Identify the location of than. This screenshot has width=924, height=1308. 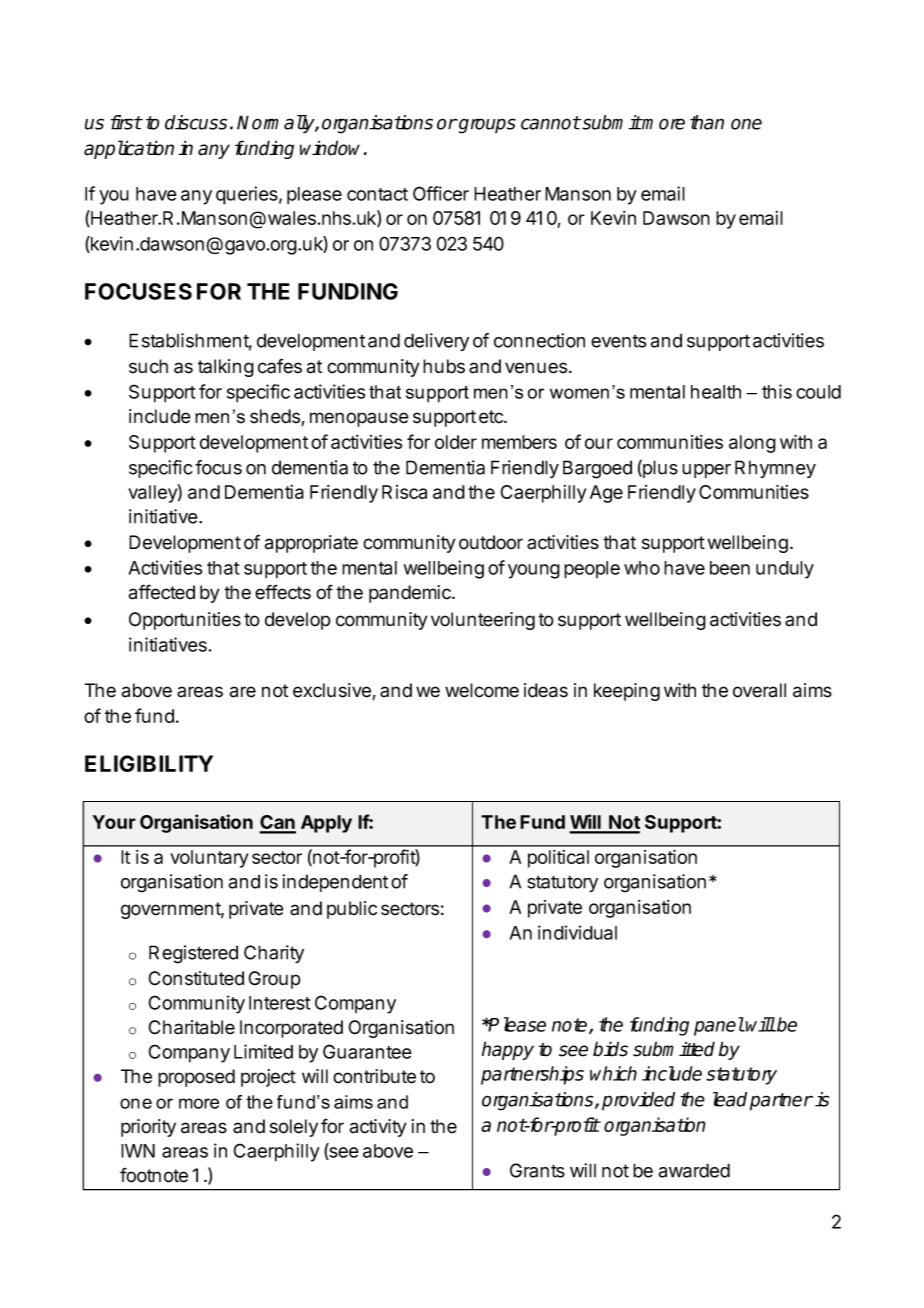
(707, 122).
